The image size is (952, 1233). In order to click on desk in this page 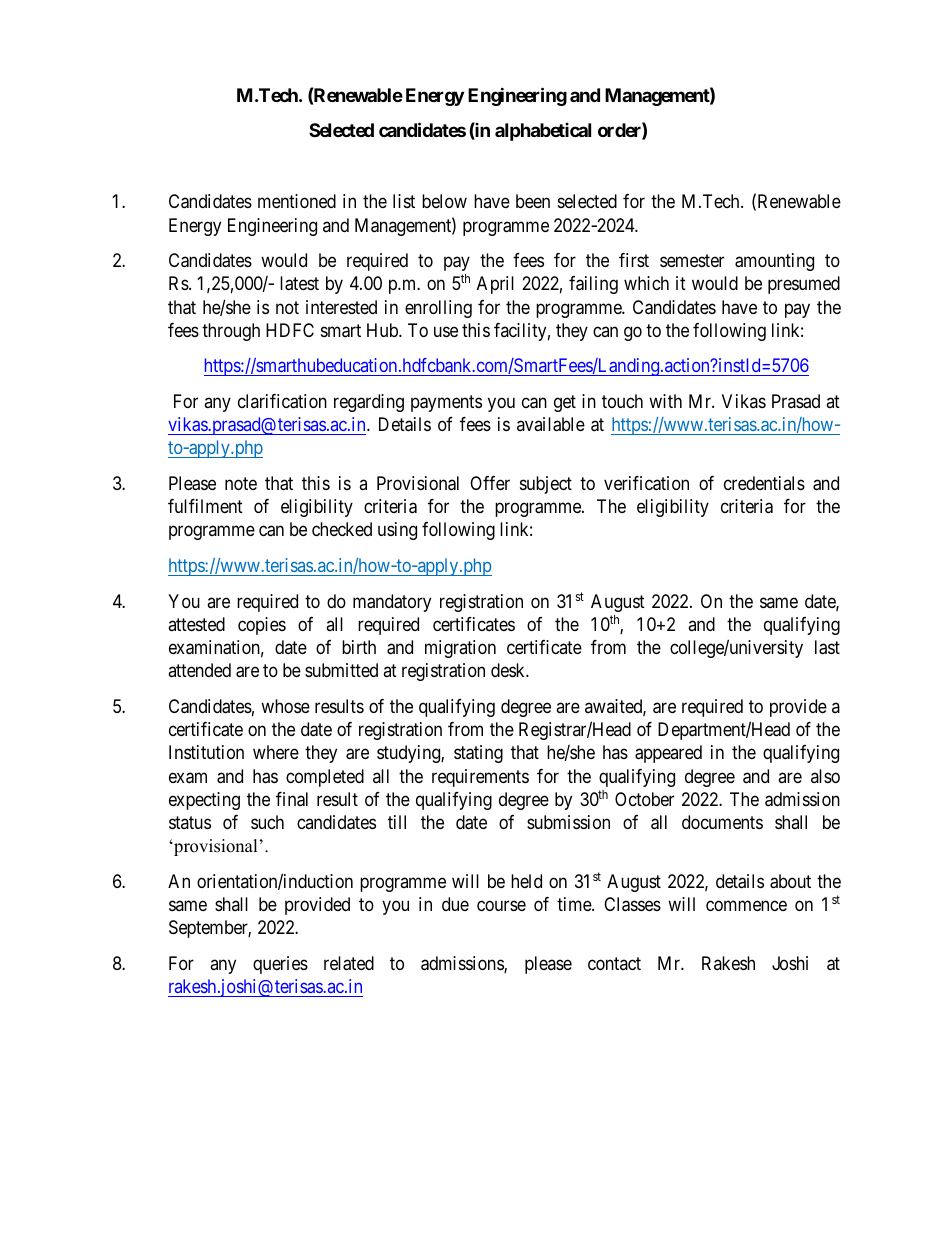, I will do `click(509, 670)`.
